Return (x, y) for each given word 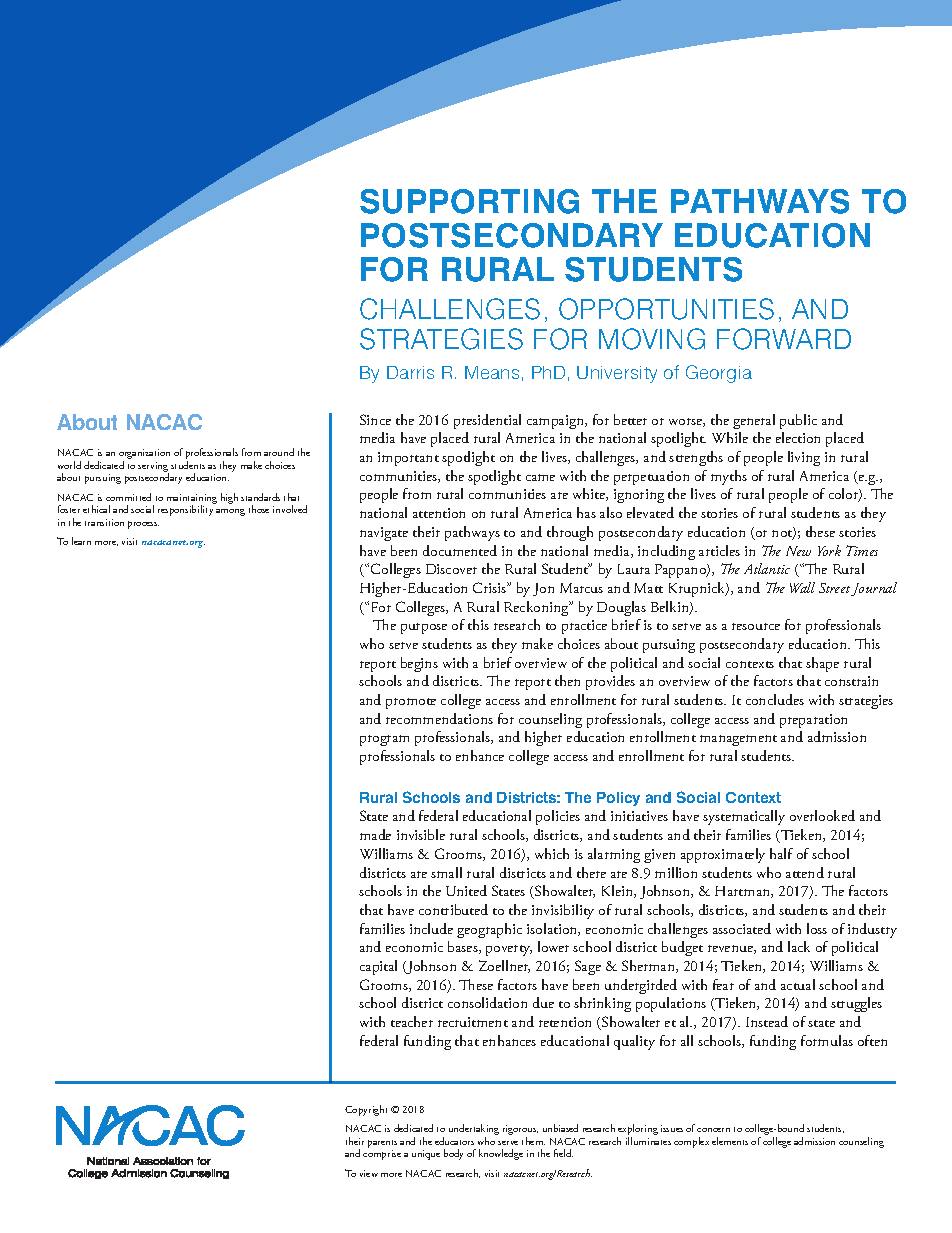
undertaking (474, 1131)
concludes (775, 699)
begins (419, 664)
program (384, 740)
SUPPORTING (469, 201)
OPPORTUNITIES (666, 309)
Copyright (366, 1110)
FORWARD (784, 339)
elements (730, 1141)
